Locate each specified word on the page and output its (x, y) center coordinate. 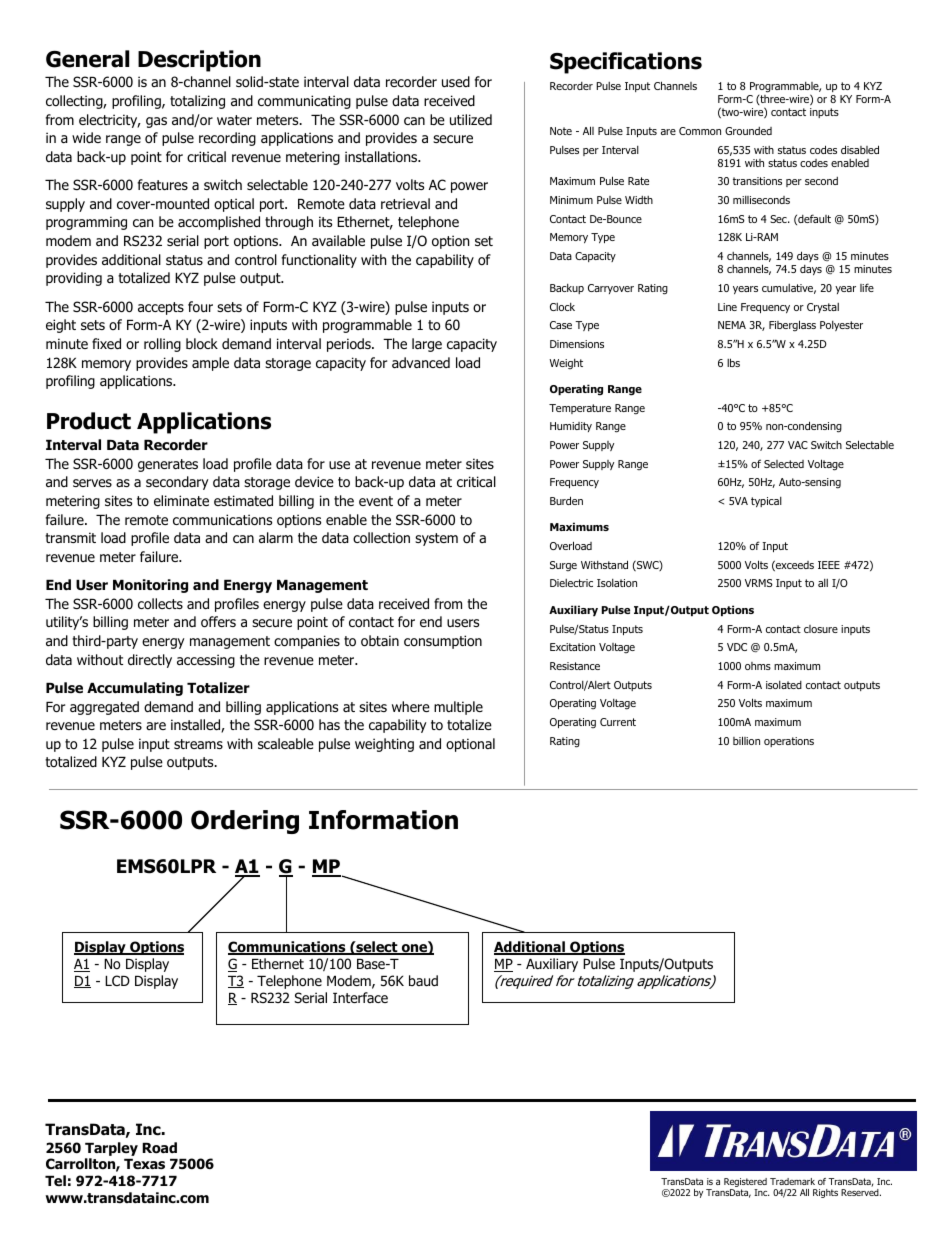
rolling (162, 345)
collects (160, 603)
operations (789, 742)
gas (156, 122)
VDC (737, 647)
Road (159, 1148)
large (427, 345)
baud (423, 980)
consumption (443, 642)
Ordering (245, 822)
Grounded (748, 131)
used (456, 81)
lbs (733, 362)
